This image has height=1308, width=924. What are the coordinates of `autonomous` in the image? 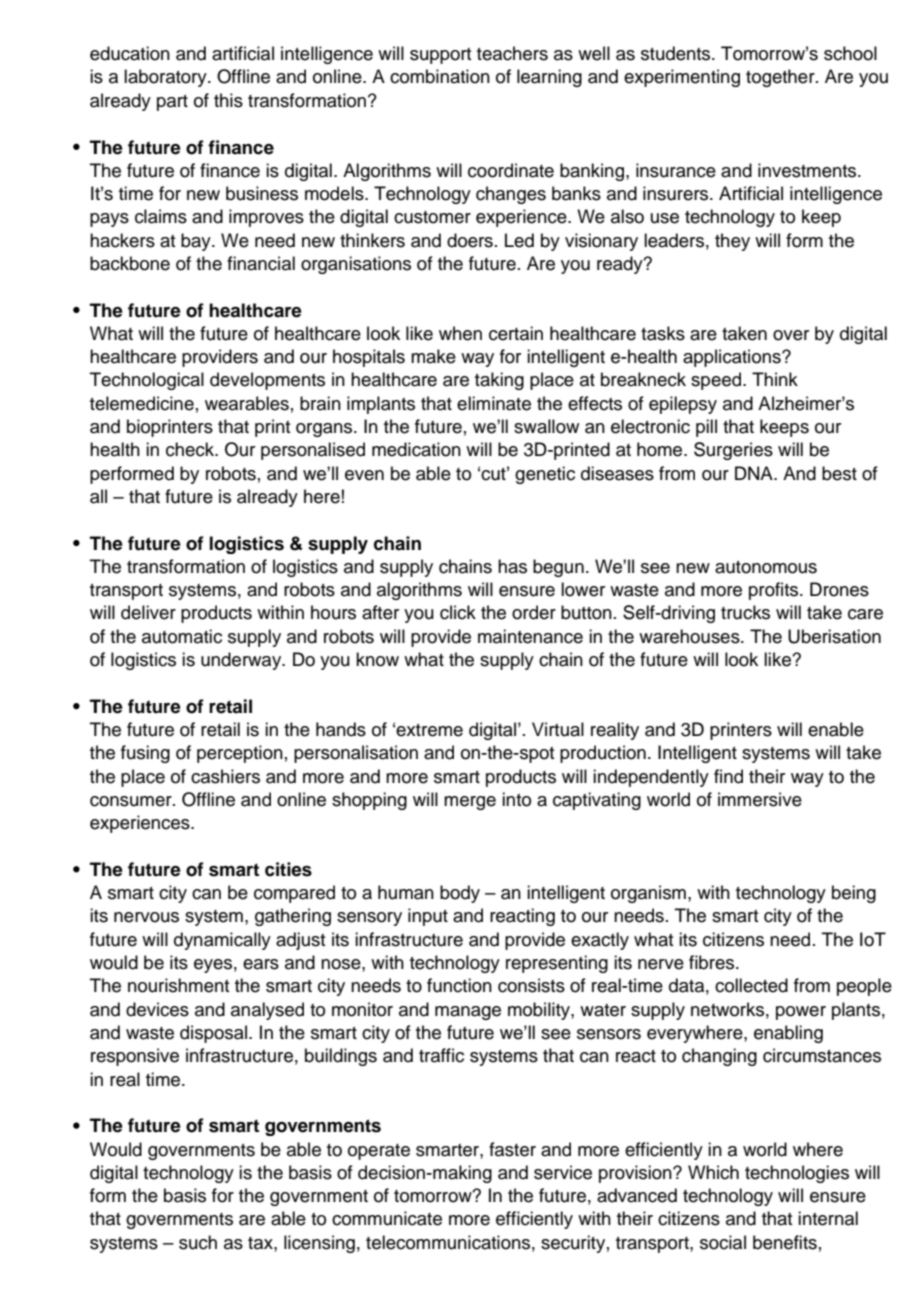 It's located at (766, 567).
